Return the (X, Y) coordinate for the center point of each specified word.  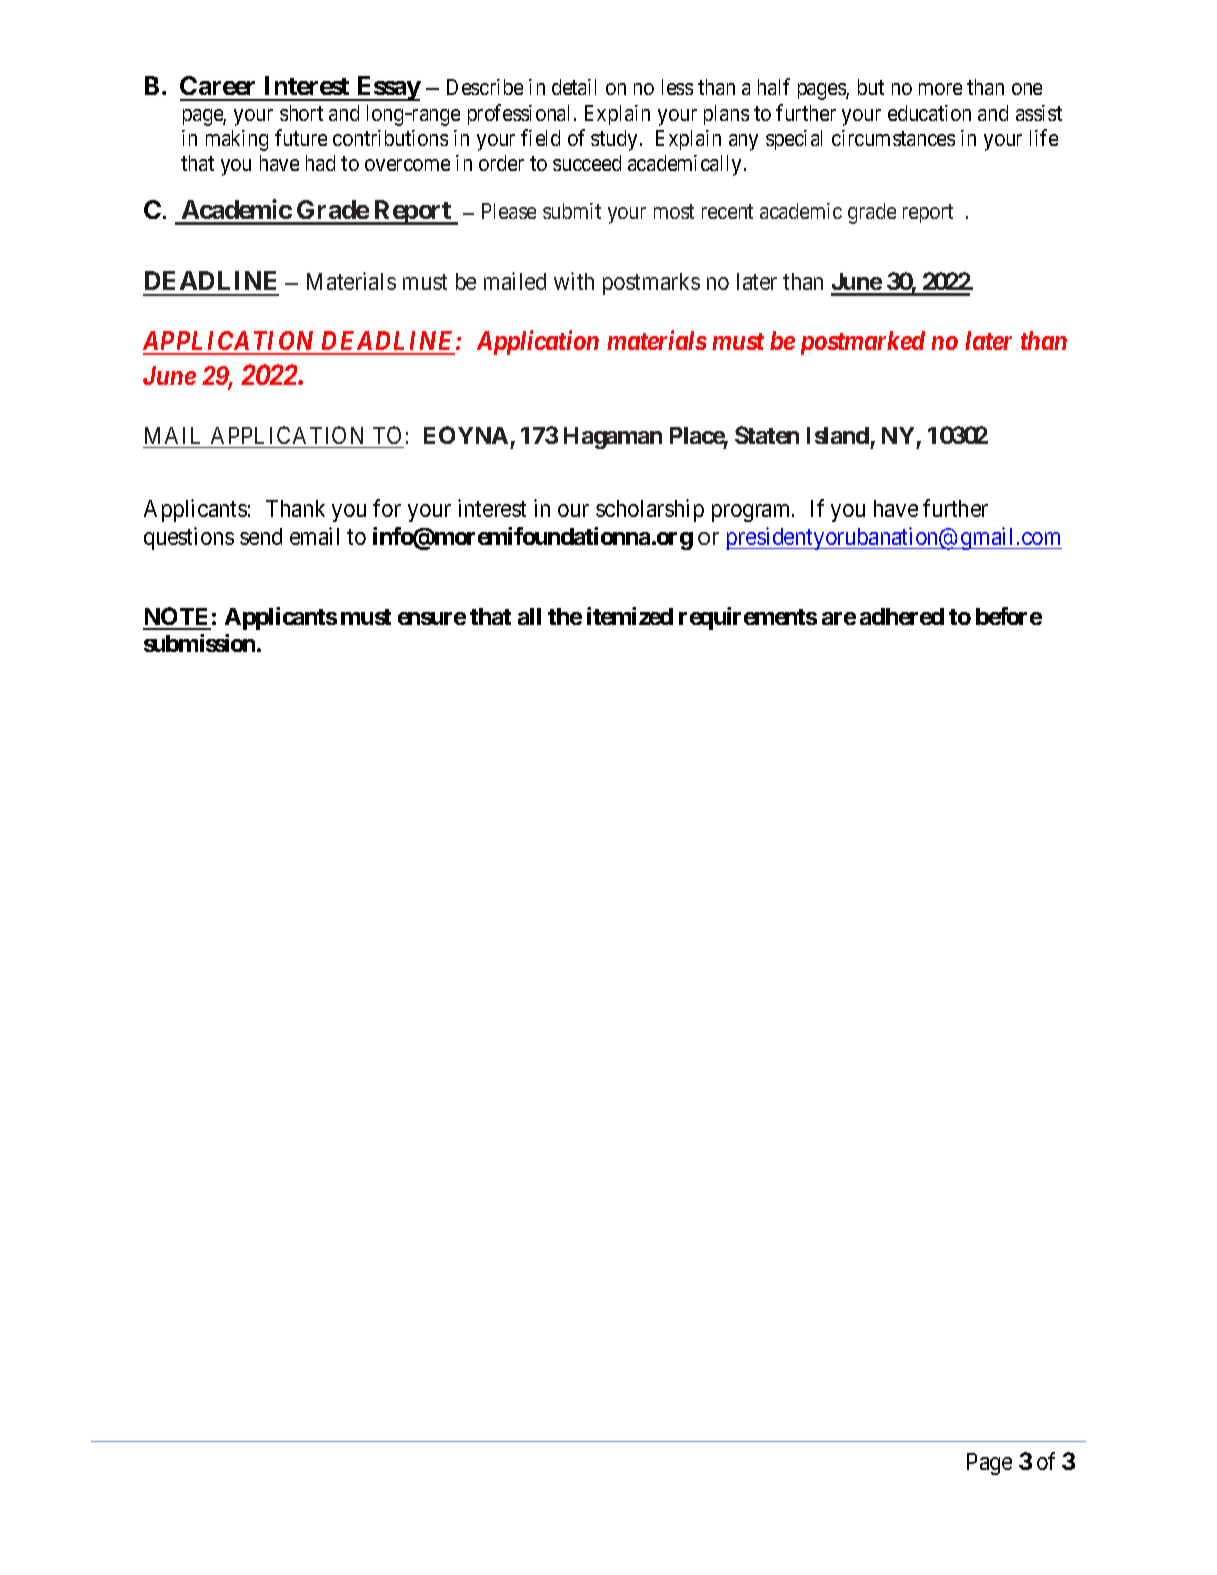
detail (574, 87)
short (301, 113)
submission (201, 643)
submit (572, 211)
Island (838, 435)
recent (727, 211)
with (574, 281)
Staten (767, 435)
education (929, 113)
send (261, 536)
